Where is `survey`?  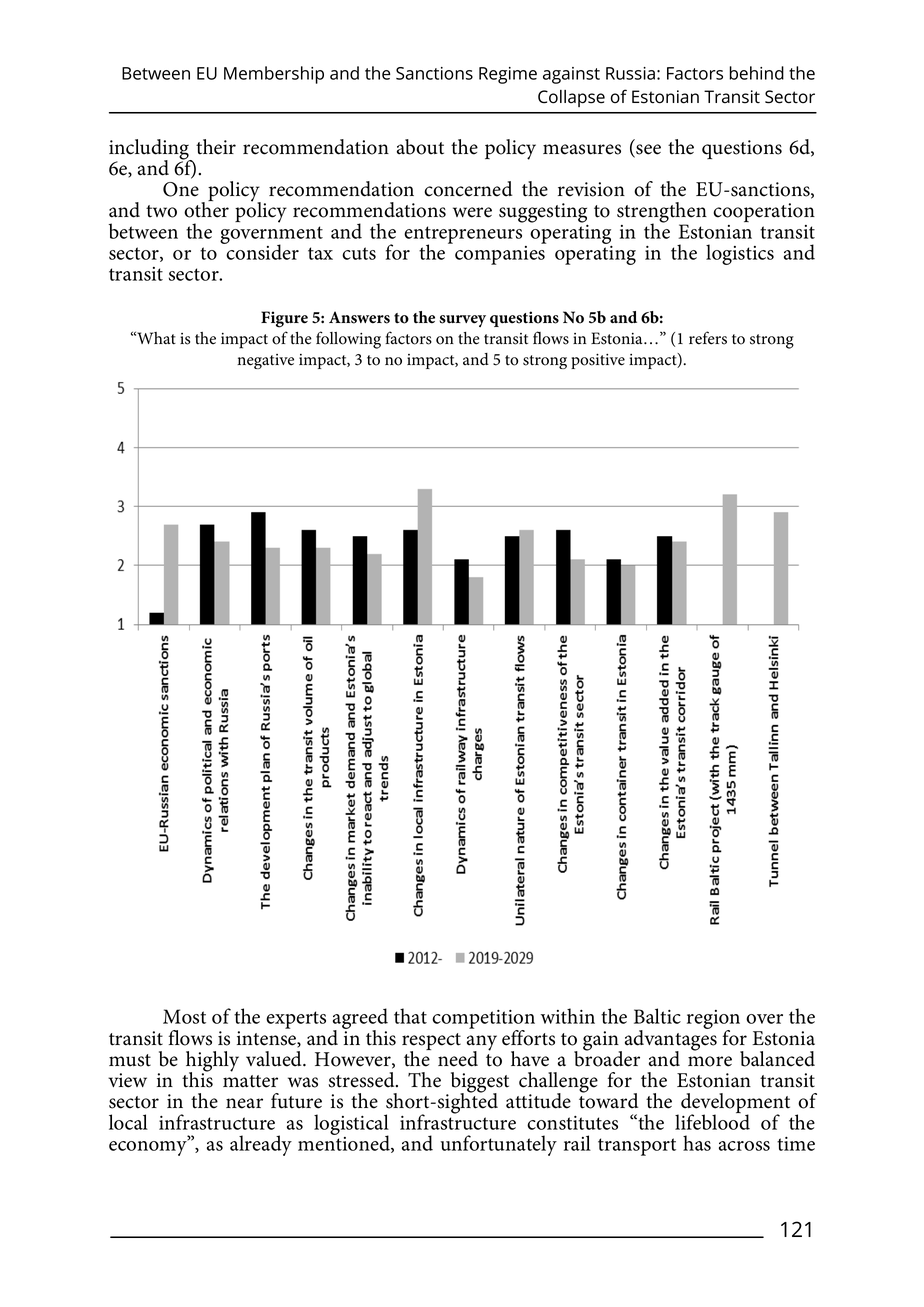
survey is located at coordinates (462, 321).
